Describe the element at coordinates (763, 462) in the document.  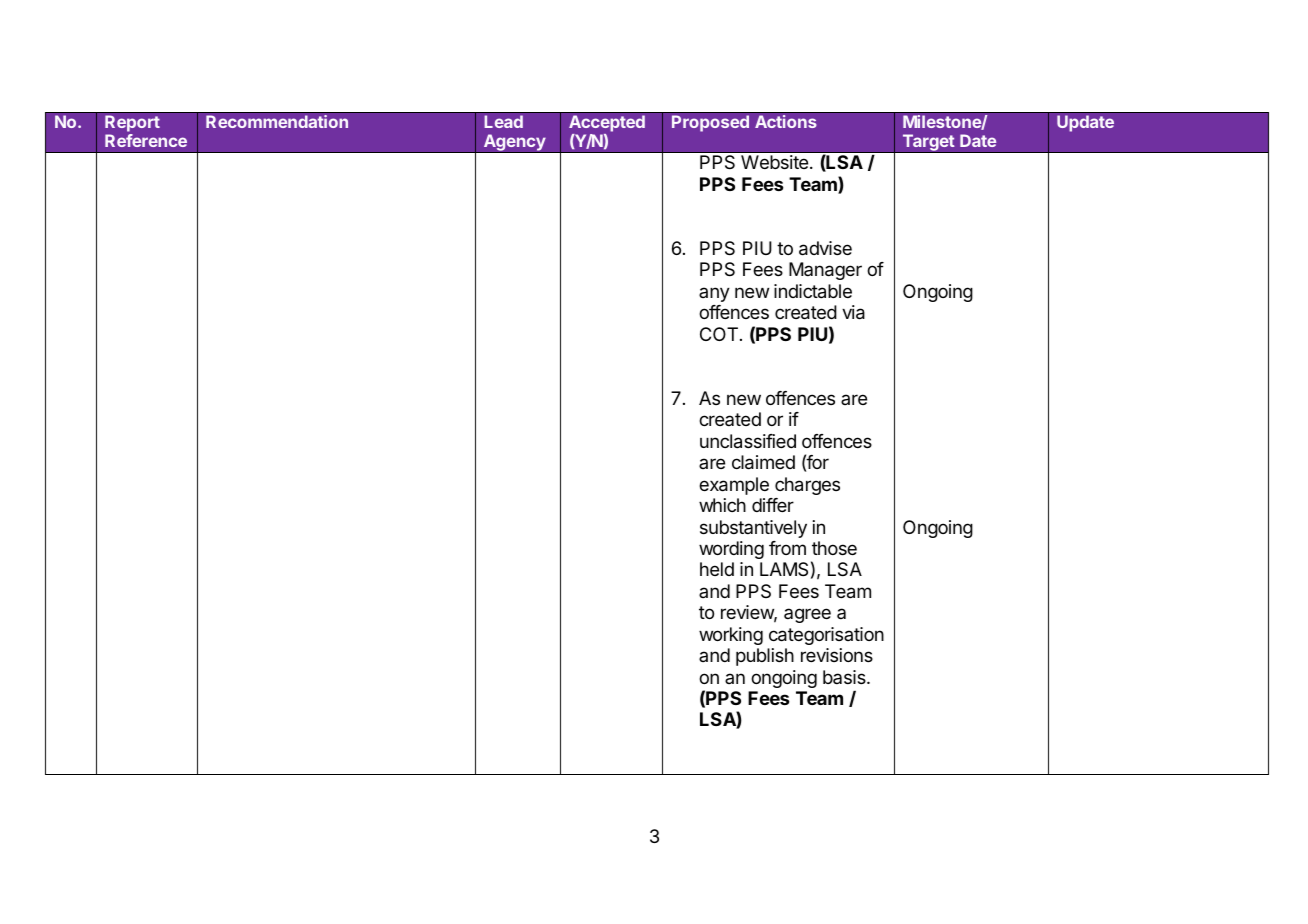
I see `claimed` at that location.
